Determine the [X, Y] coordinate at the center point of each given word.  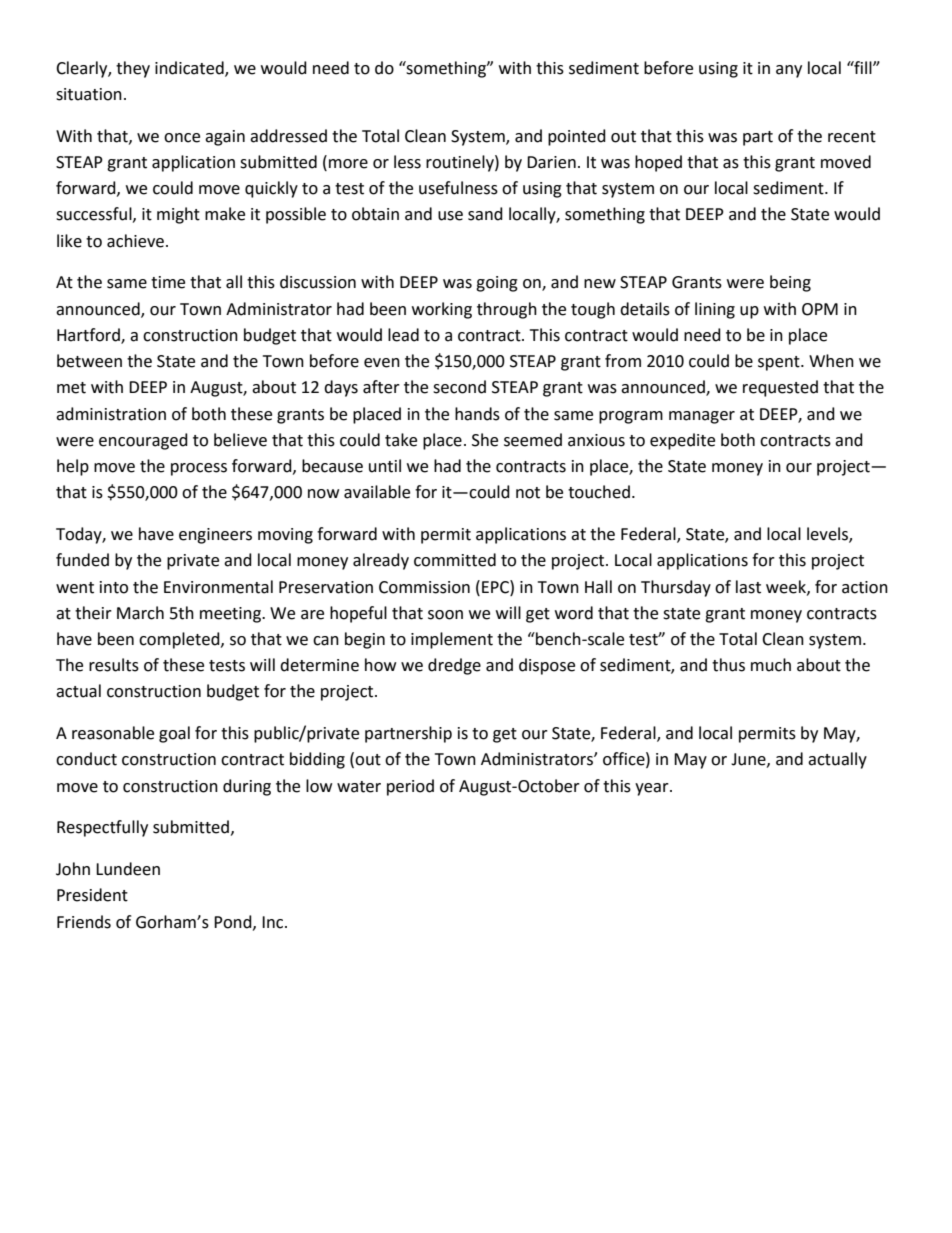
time [168, 282]
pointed [577, 137]
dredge [454, 666]
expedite [682, 441]
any [789, 71]
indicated [190, 68]
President [92, 895]
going [497, 284]
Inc [274, 922]
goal [174, 734]
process [199, 469]
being [790, 283]
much [771, 665]
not [528, 493]
